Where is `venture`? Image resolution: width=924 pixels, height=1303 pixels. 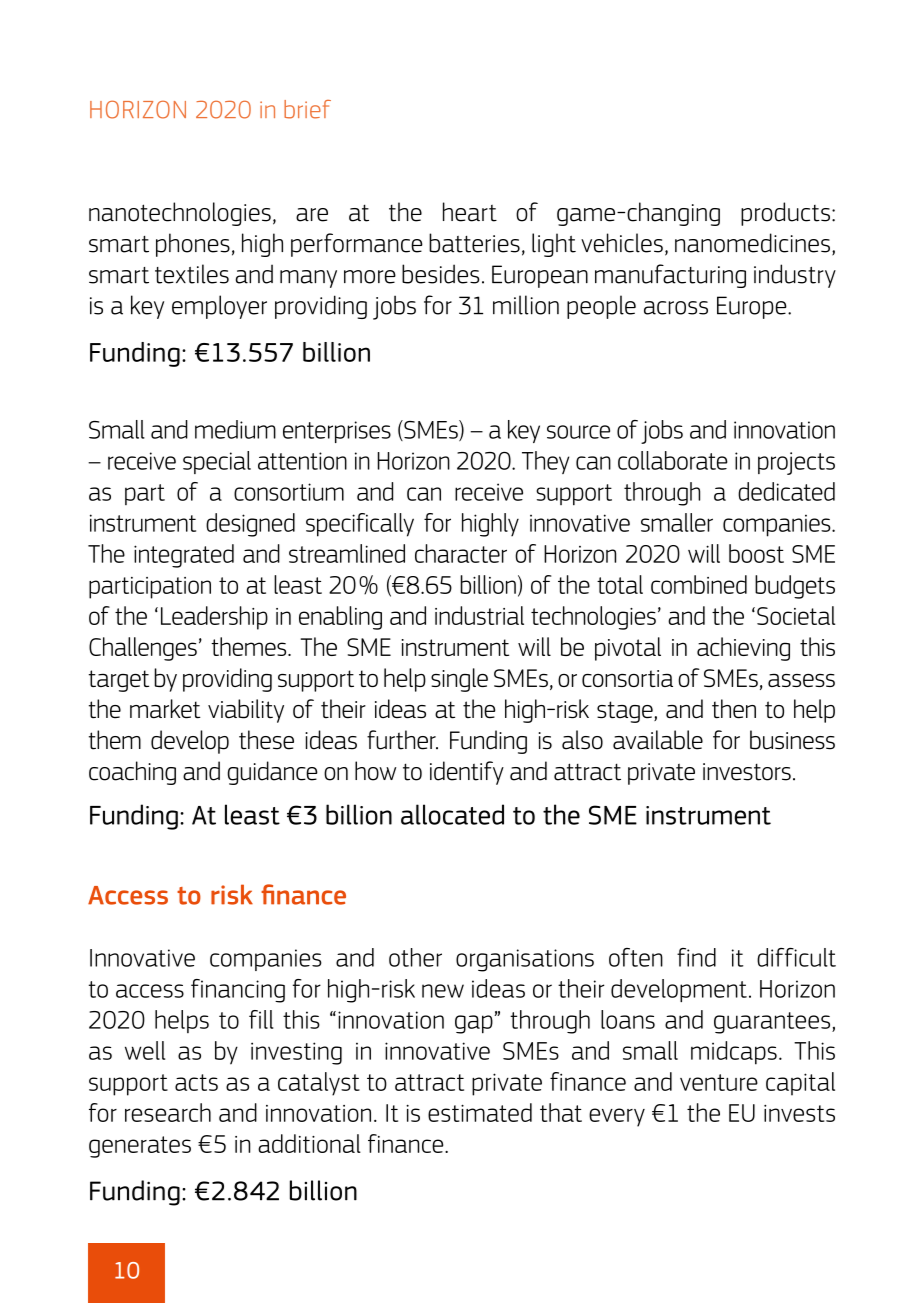
venture is located at coordinates (719, 1082).
